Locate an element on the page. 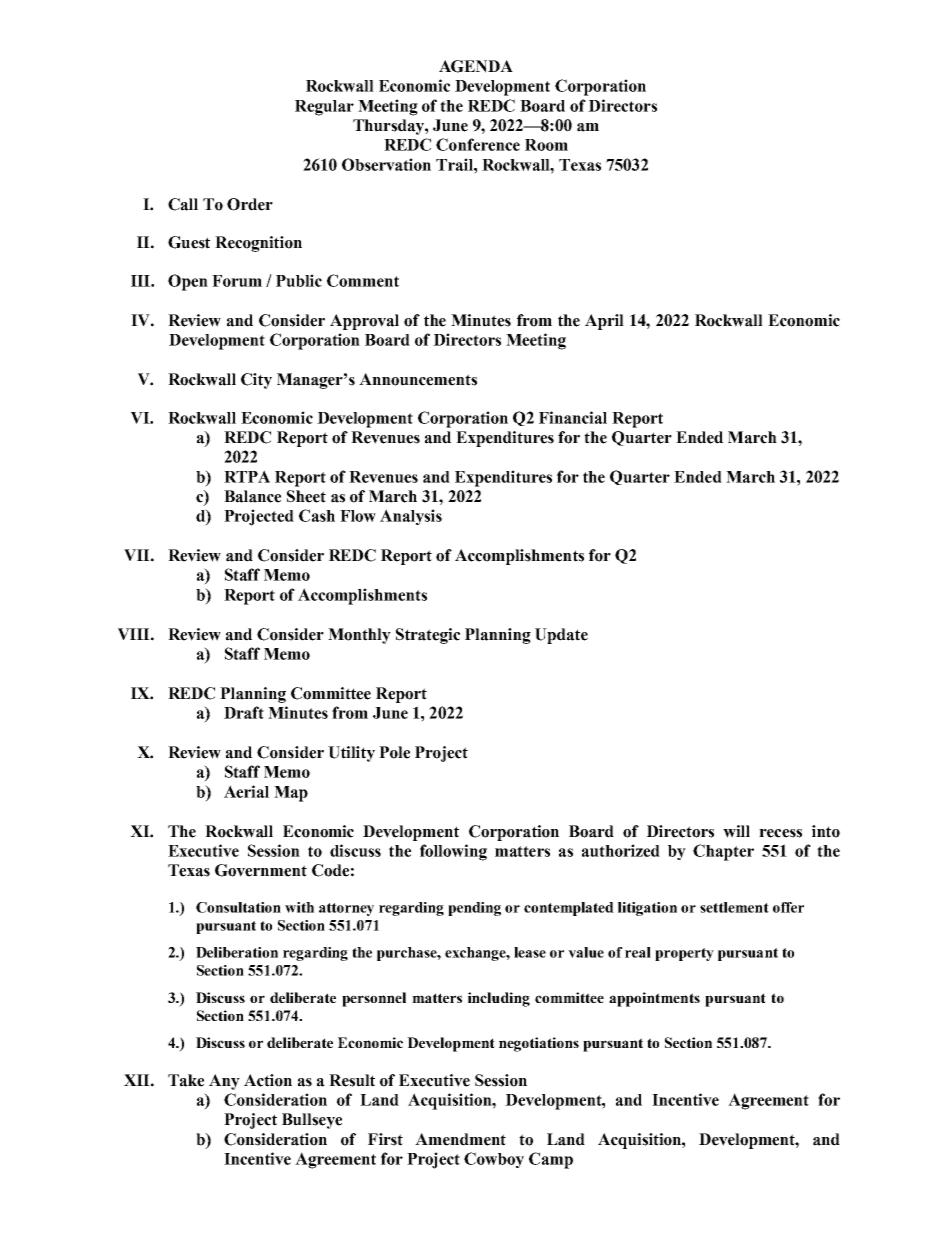  AGENDA is located at coordinates (476, 66).
